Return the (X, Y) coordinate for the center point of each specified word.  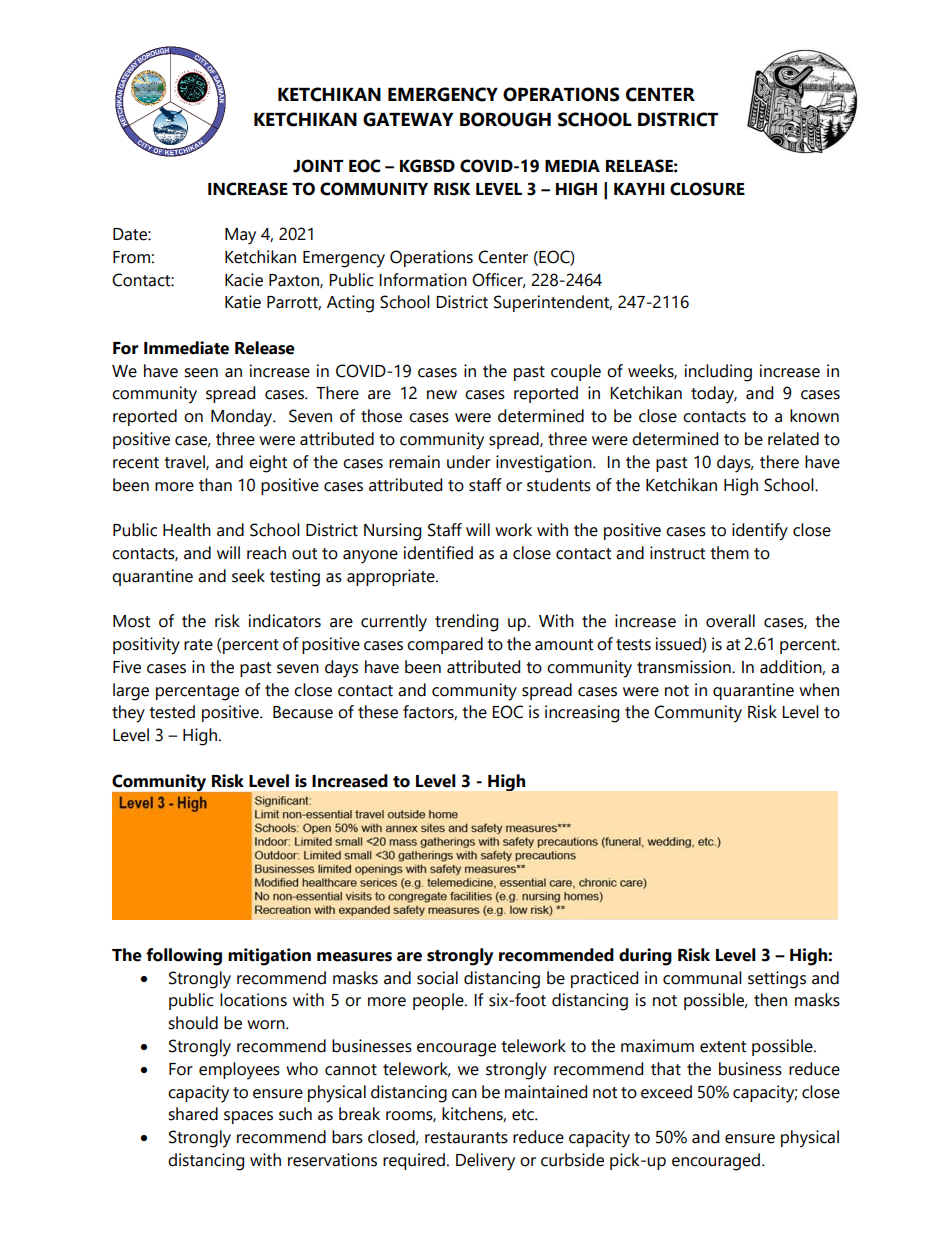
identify (760, 532)
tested (172, 712)
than (215, 485)
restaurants (466, 1138)
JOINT (318, 166)
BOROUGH (505, 119)
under (469, 462)
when (819, 690)
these (378, 712)
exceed (666, 1092)
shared (193, 1114)
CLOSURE (707, 189)
